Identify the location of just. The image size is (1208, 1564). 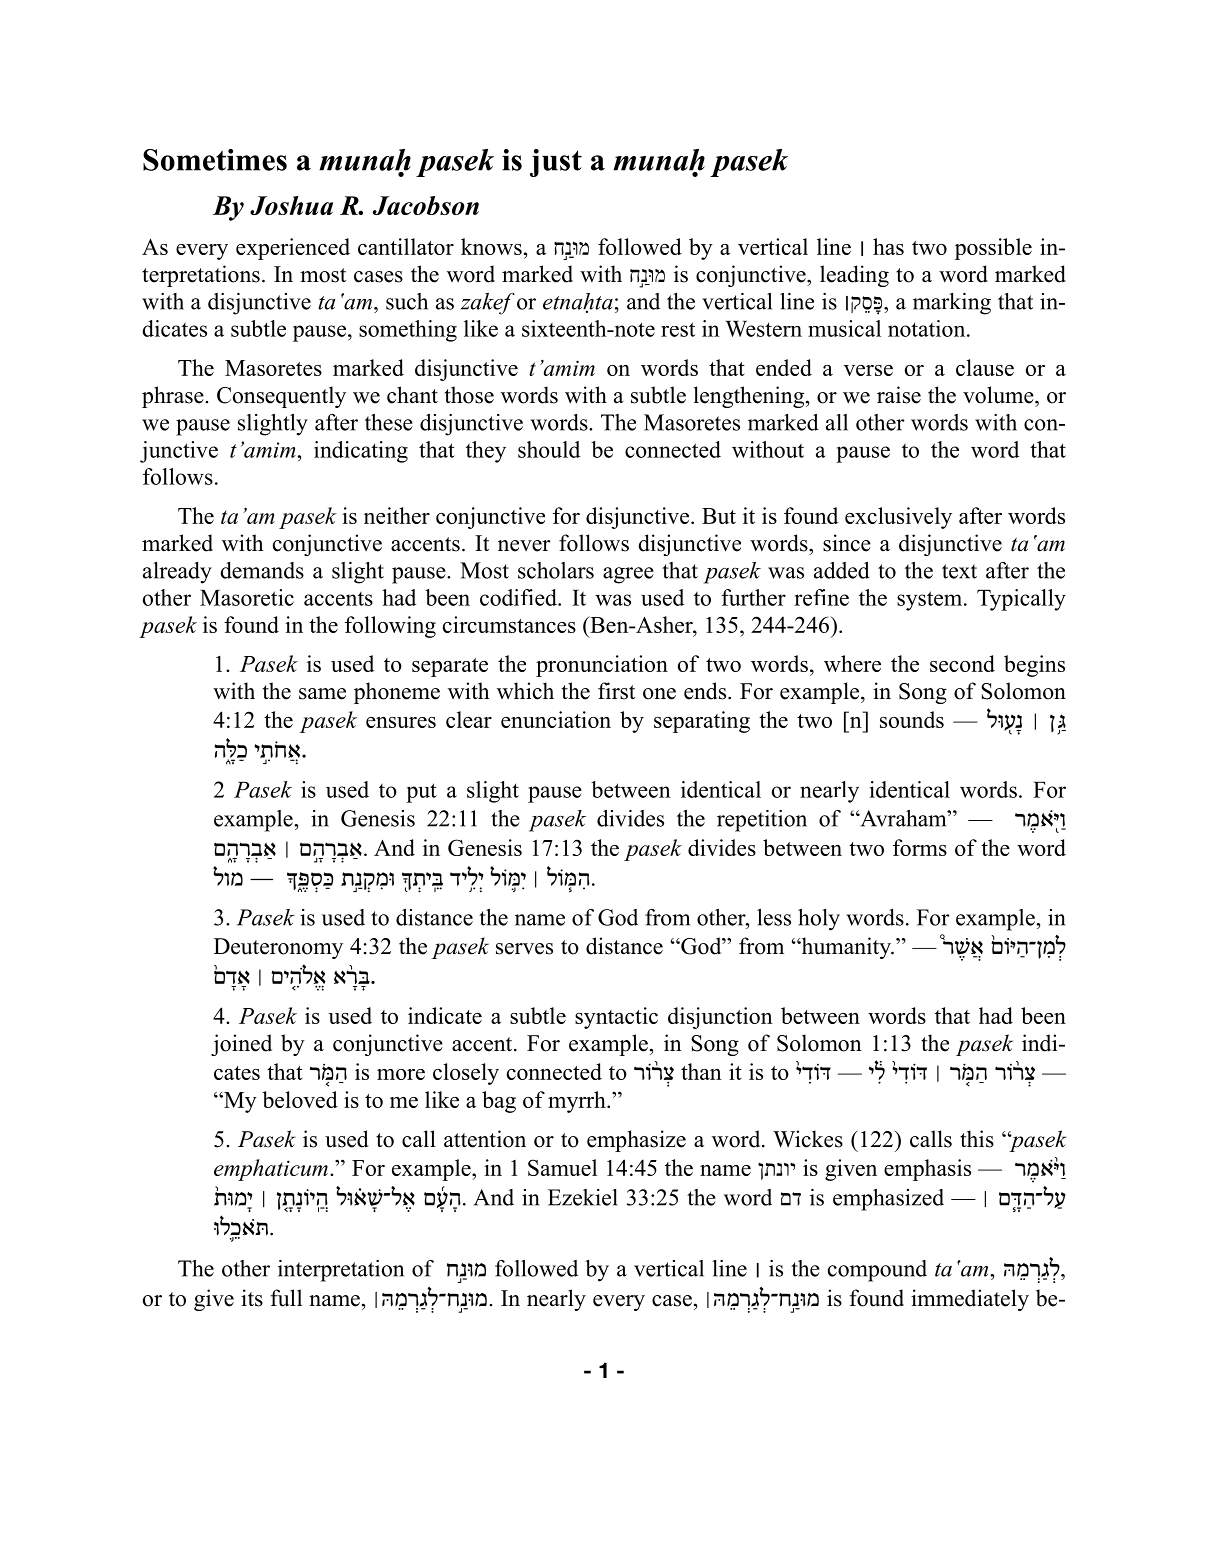
(556, 163).
